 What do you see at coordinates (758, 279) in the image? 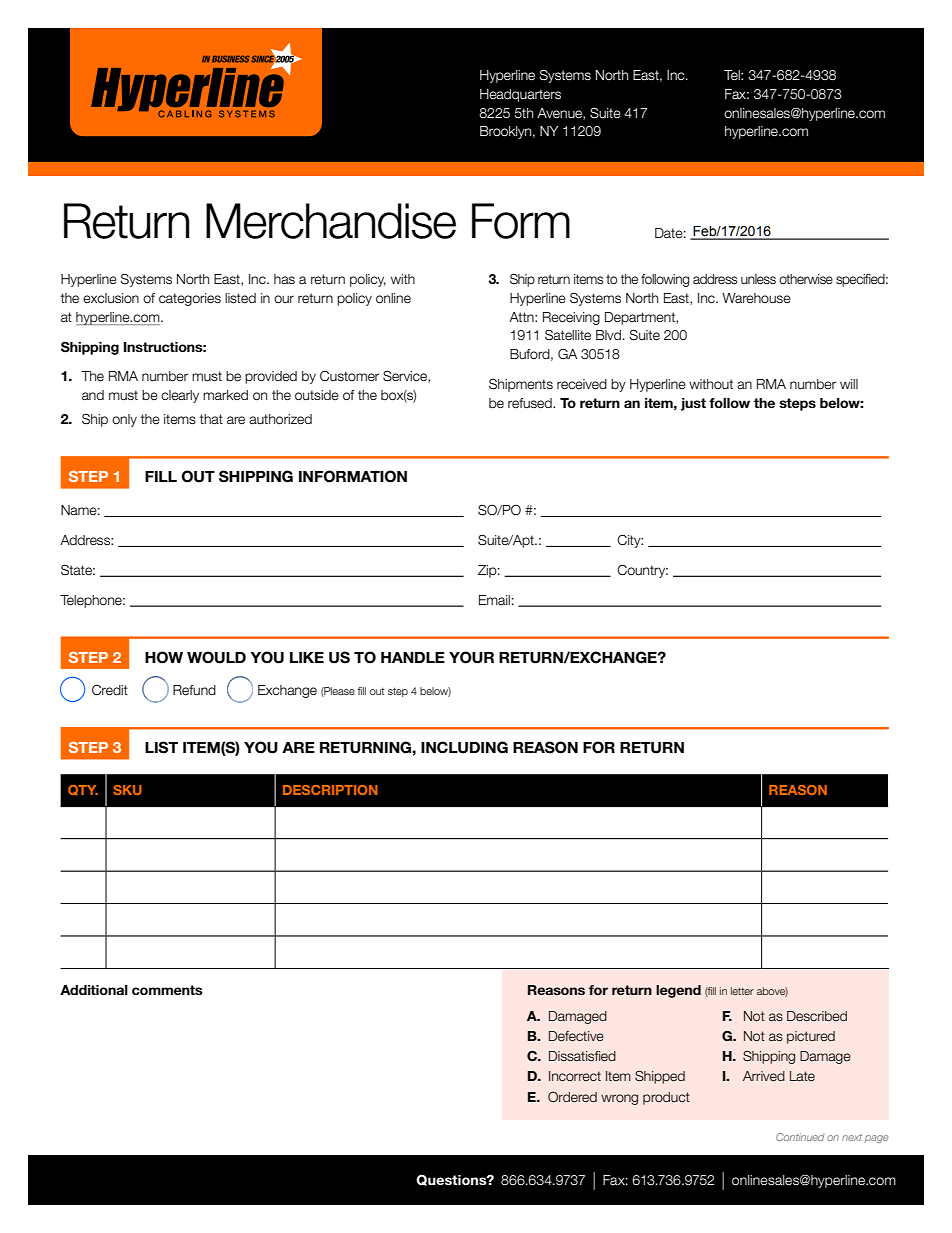
I see `unless` at bounding box center [758, 279].
